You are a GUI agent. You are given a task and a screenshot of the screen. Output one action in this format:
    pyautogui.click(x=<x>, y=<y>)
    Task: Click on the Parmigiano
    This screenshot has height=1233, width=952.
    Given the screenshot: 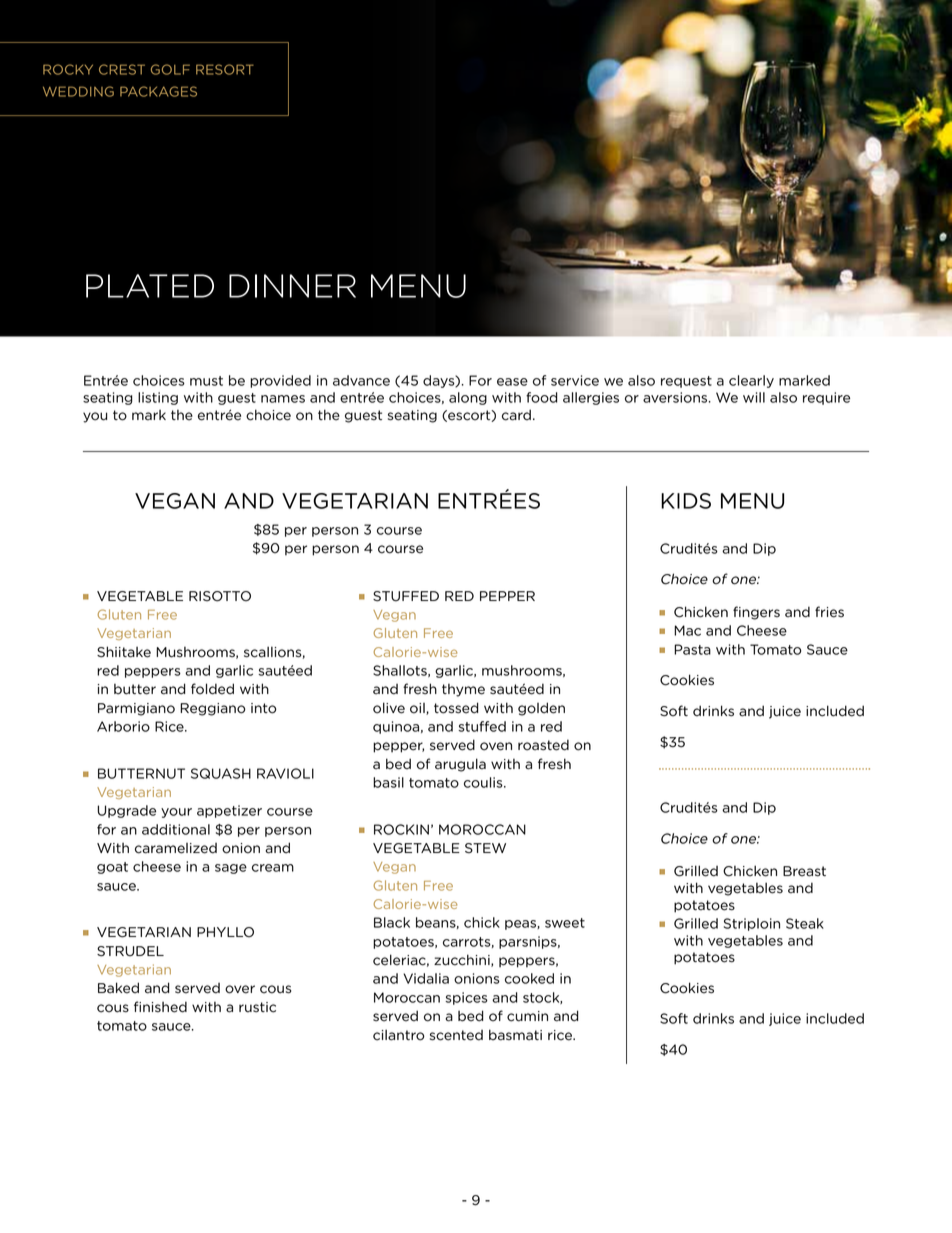 What is the action you would take?
    pyautogui.click(x=136, y=709)
